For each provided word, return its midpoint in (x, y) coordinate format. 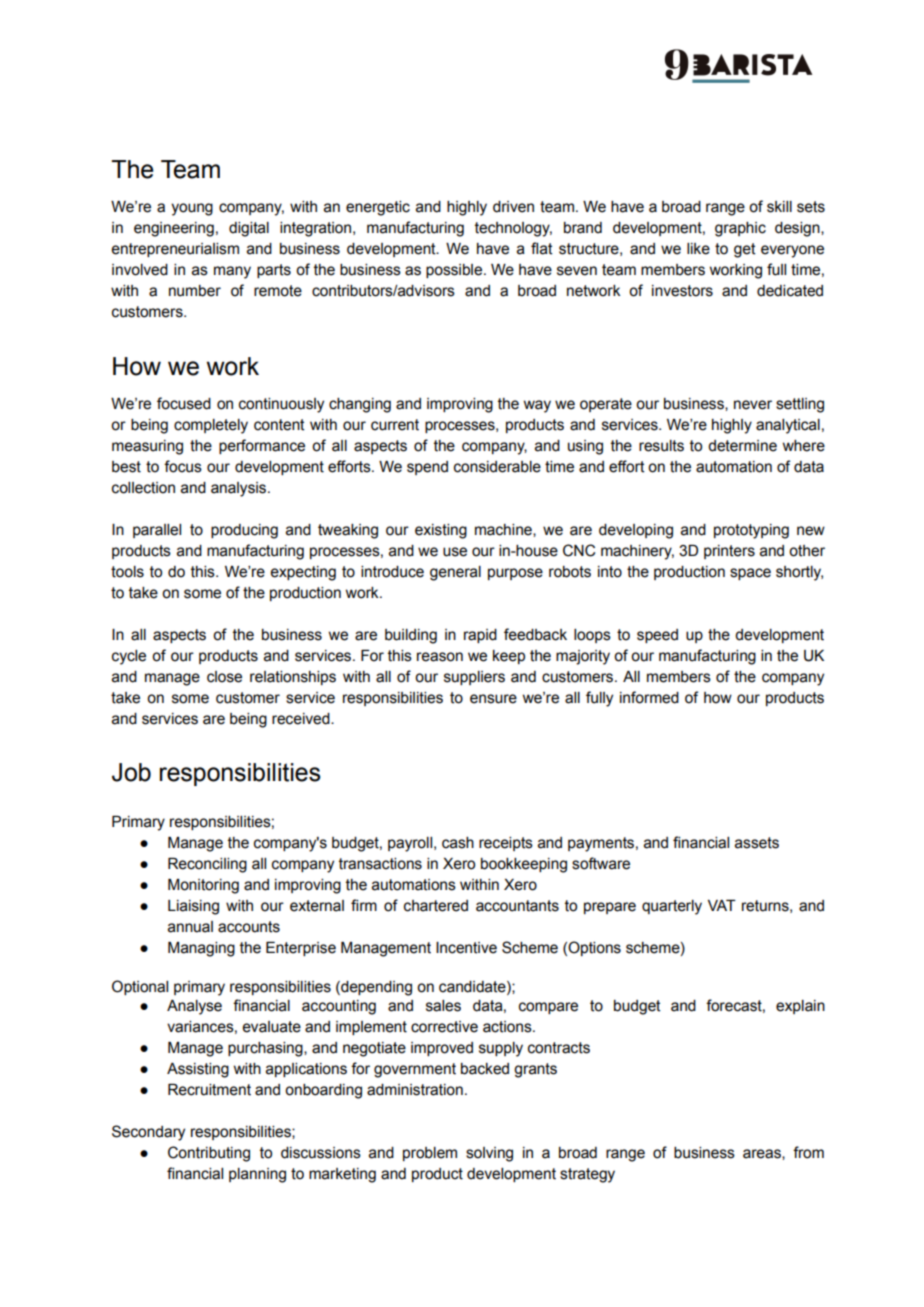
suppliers (474, 678)
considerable (497, 467)
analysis (240, 489)
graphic (740, 229)
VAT (722, 905)
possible (455, 271)
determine (742, 446)
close (224, 677)
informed (649, 697)
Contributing (209, 1154)
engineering (174, 229)
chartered (436, 906)
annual (190, 927)
